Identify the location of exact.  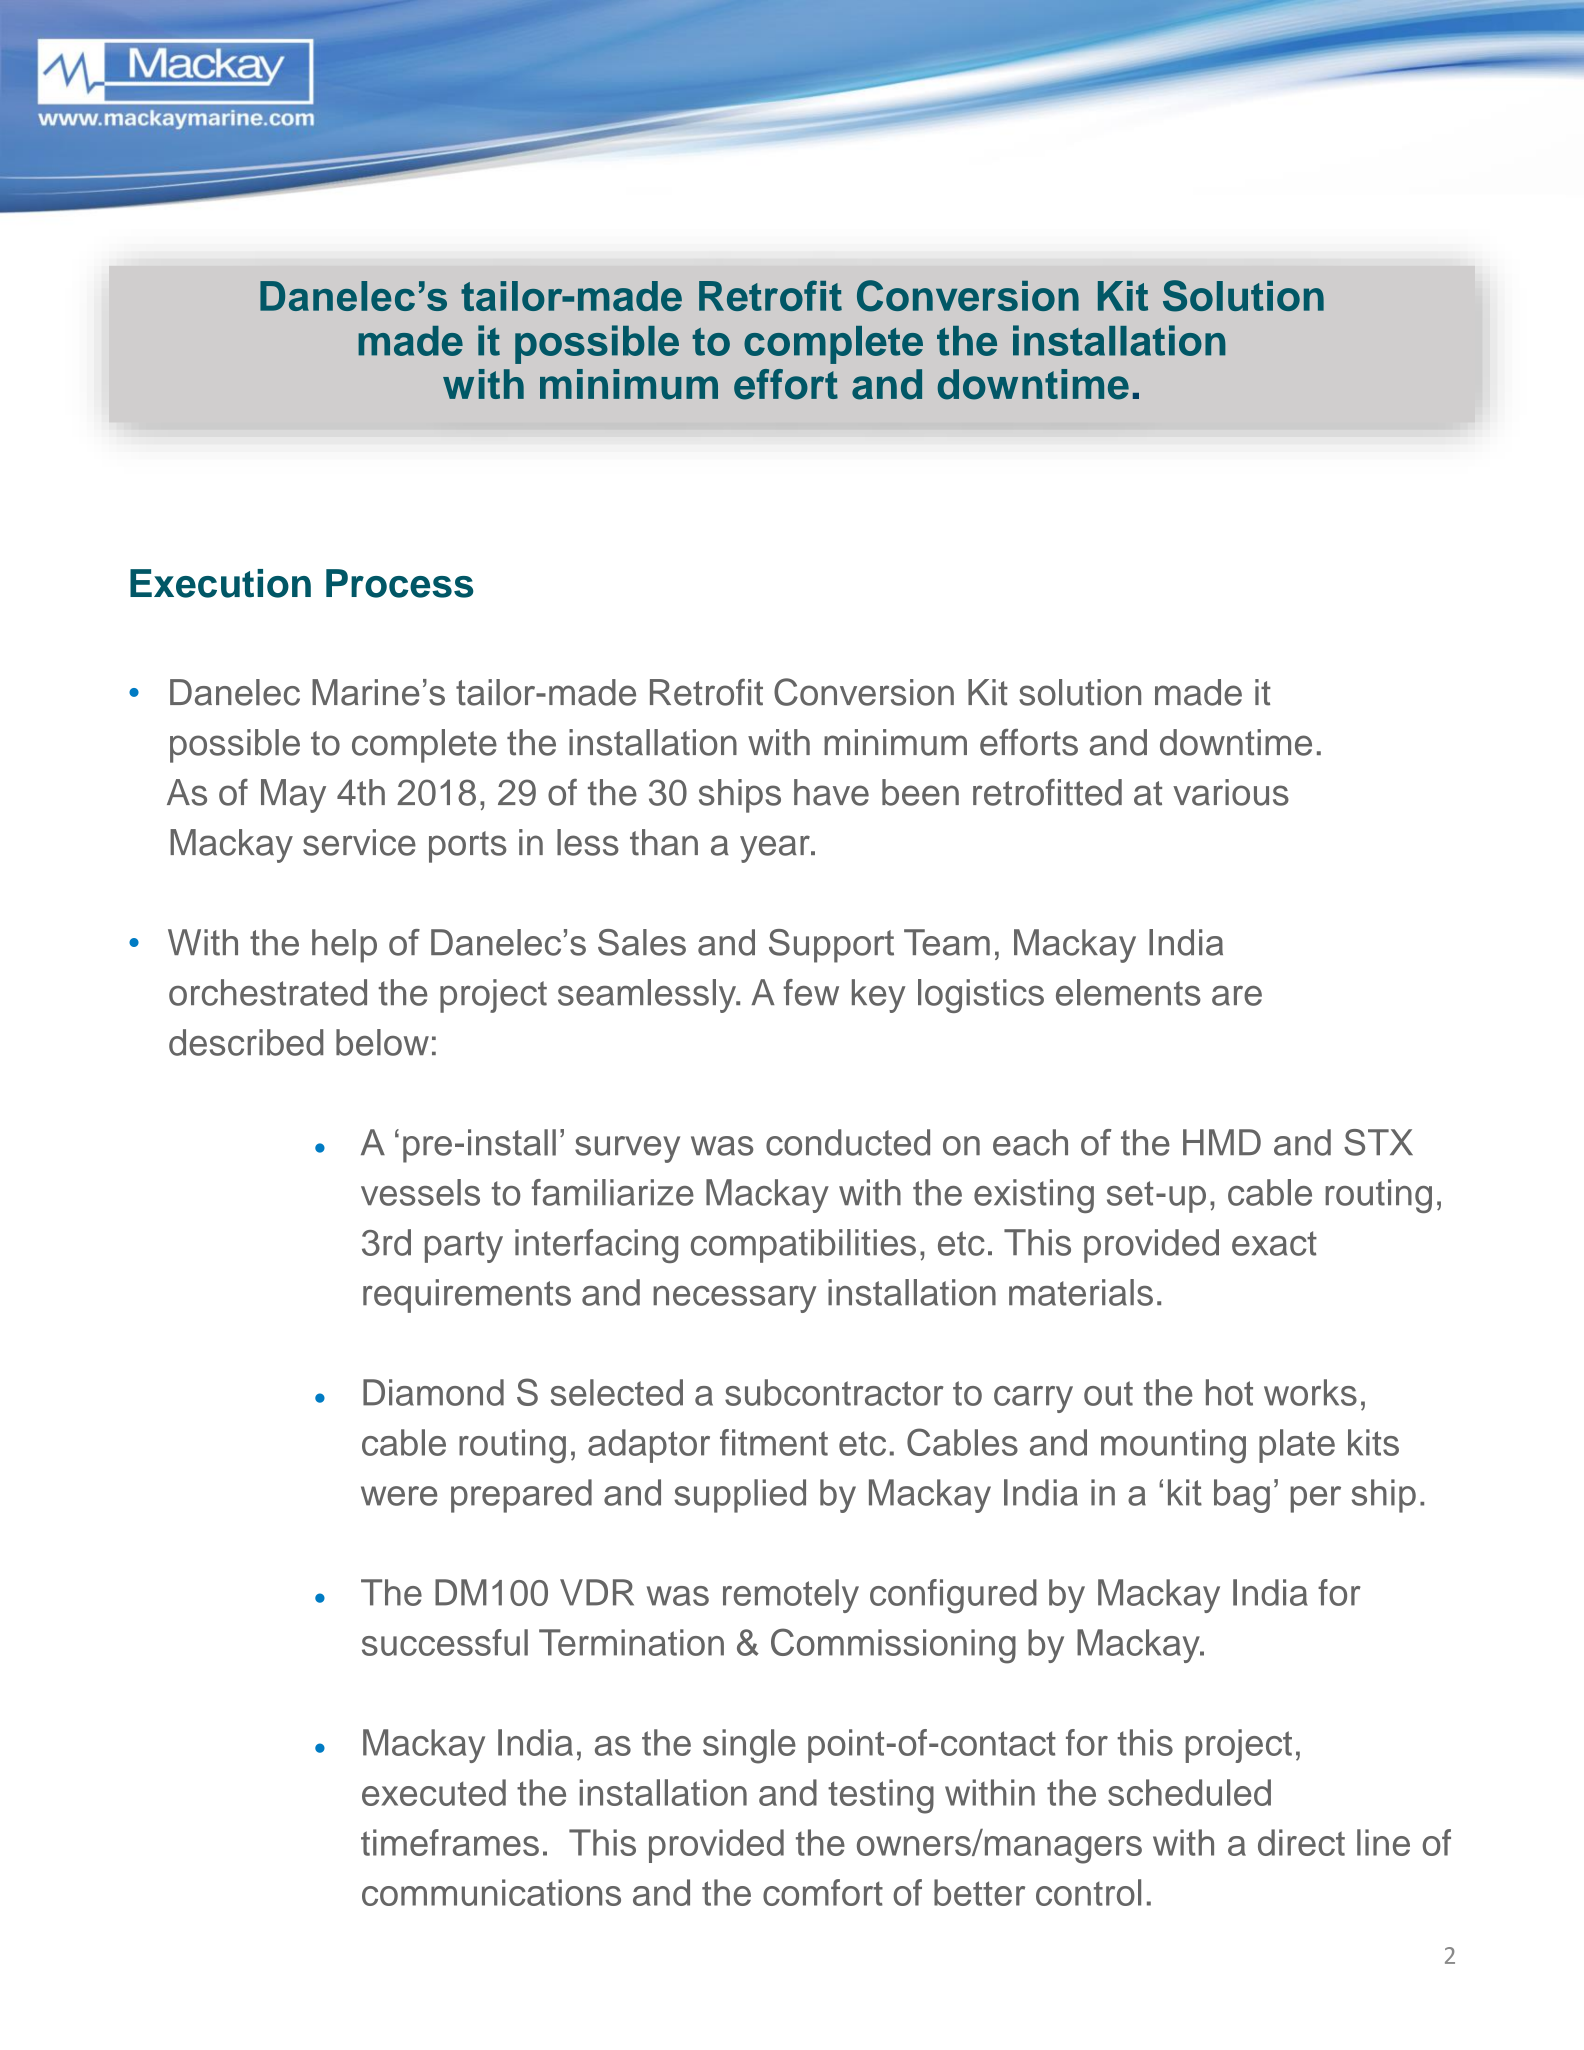
(1274, 1243).
